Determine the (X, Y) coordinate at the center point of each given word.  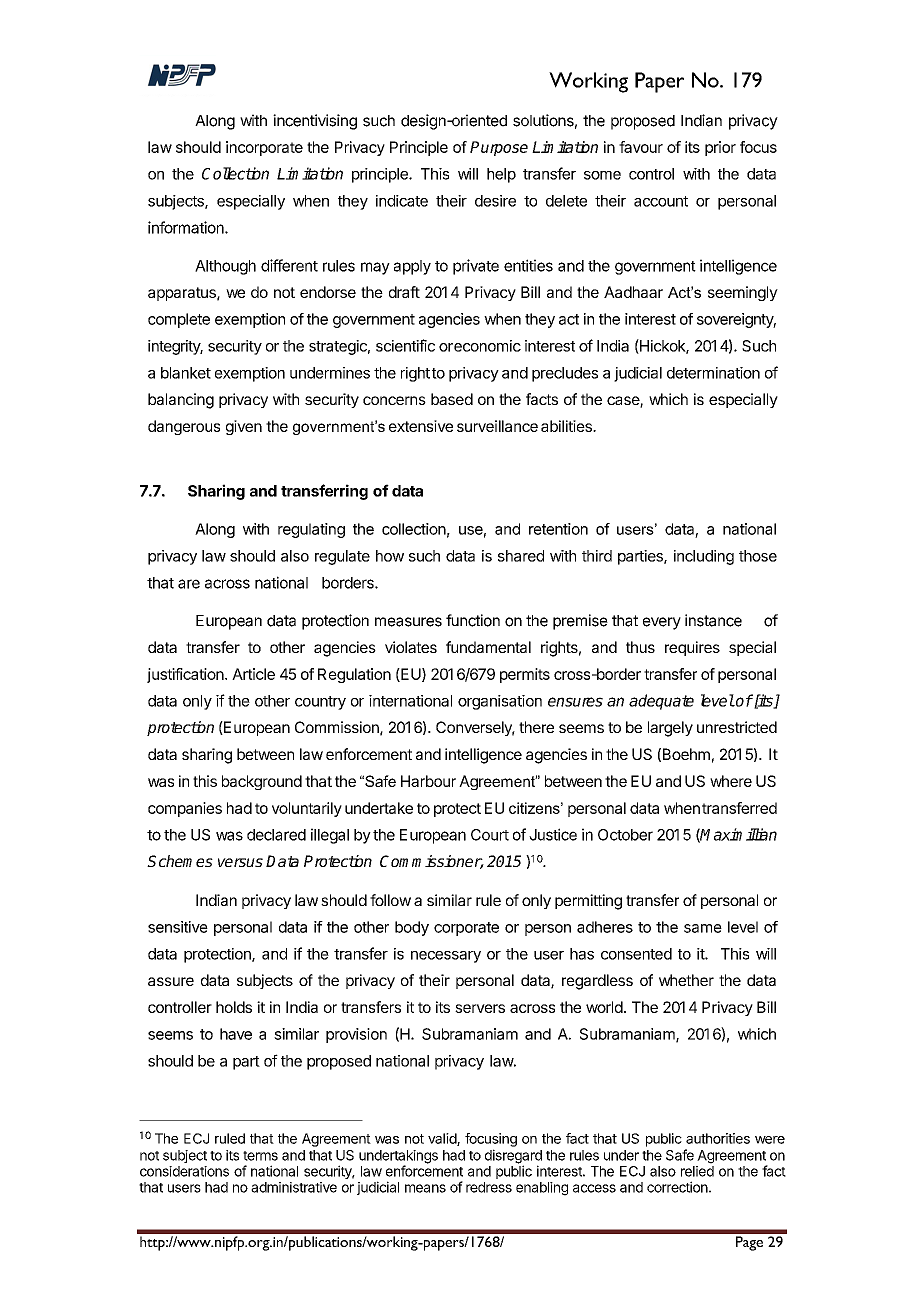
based (452, 399)
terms (260, 1156)
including (704, 557)
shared (521, 556)
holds (234, 1007)
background (262, 782)
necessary (446, 957)
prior (720, 148)
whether (686, 980)
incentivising (315, 122)
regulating (311, 530)
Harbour (428, 781)
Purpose (499, 148)
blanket (186, 373)
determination (713, 373)
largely (670, 729)
